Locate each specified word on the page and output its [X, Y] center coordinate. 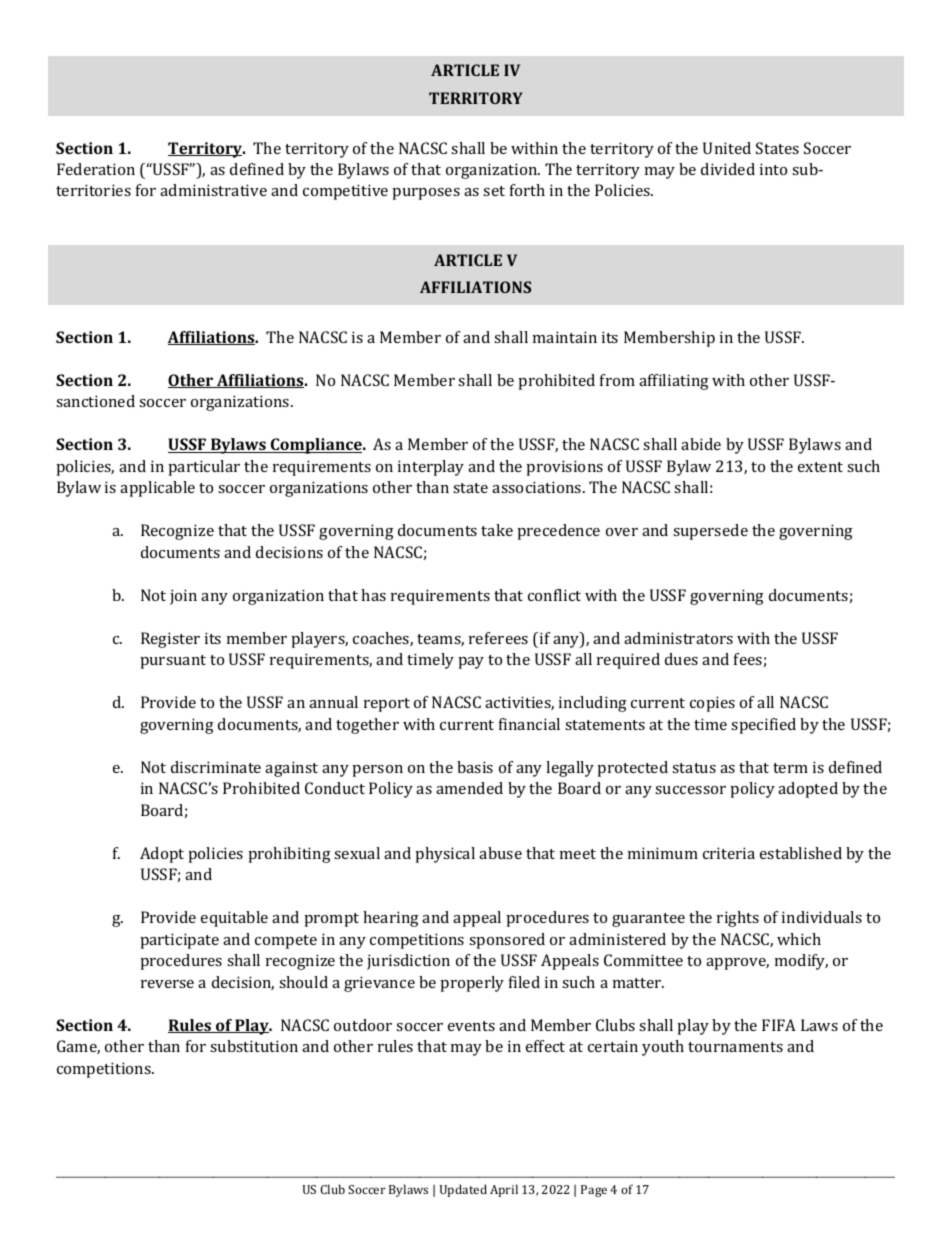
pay [471, 663]
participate [179, 941]
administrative [213, 190]
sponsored [507, 941]
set [494, 191]
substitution [254, 1046]
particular [204, 468]
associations [538, 487]
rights [738, 919]
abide [701, 444]
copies [712, 704]
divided [728, 169]
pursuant [173, 662]
